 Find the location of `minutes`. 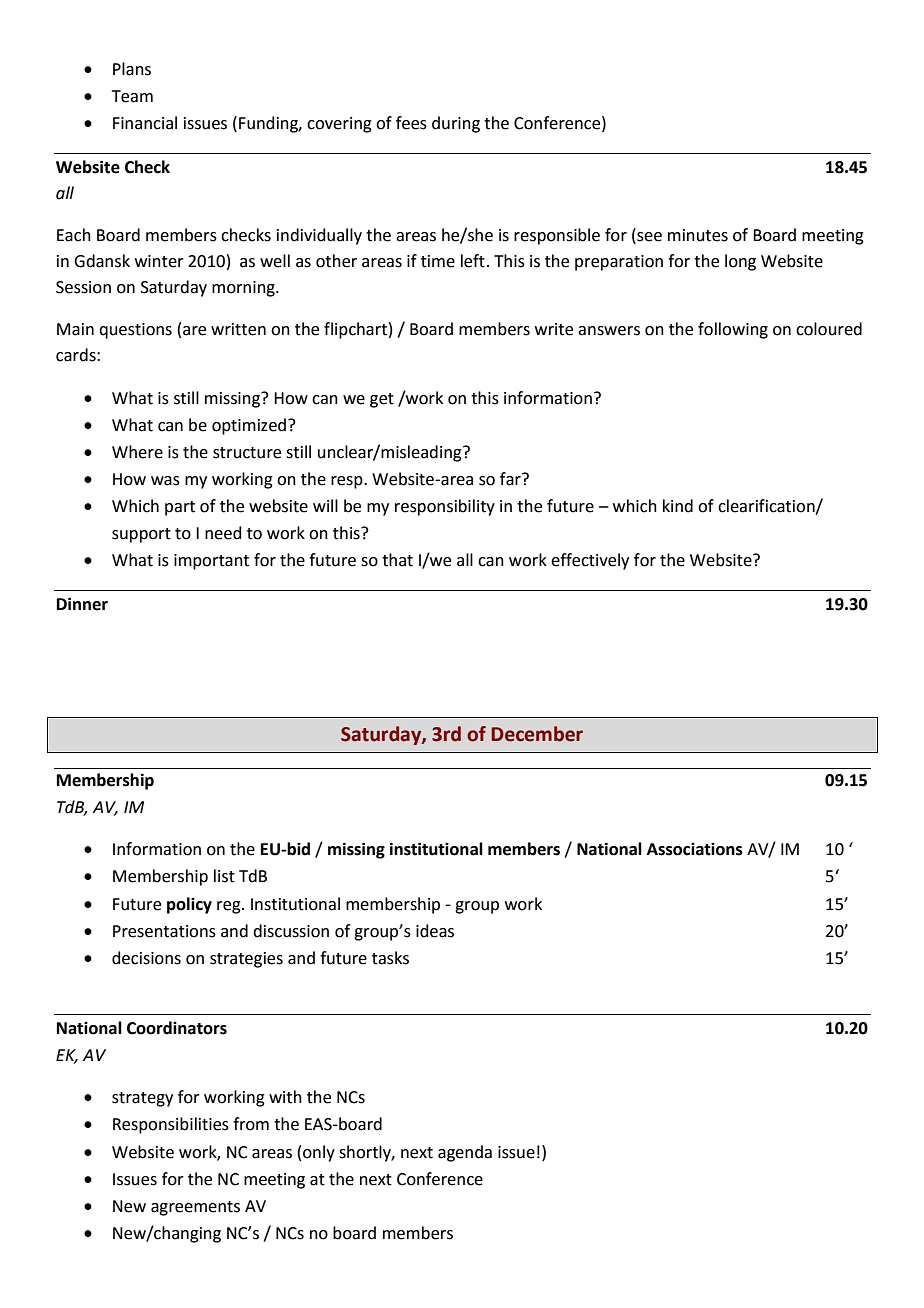

minutes is located at coordinates (698, 235).
